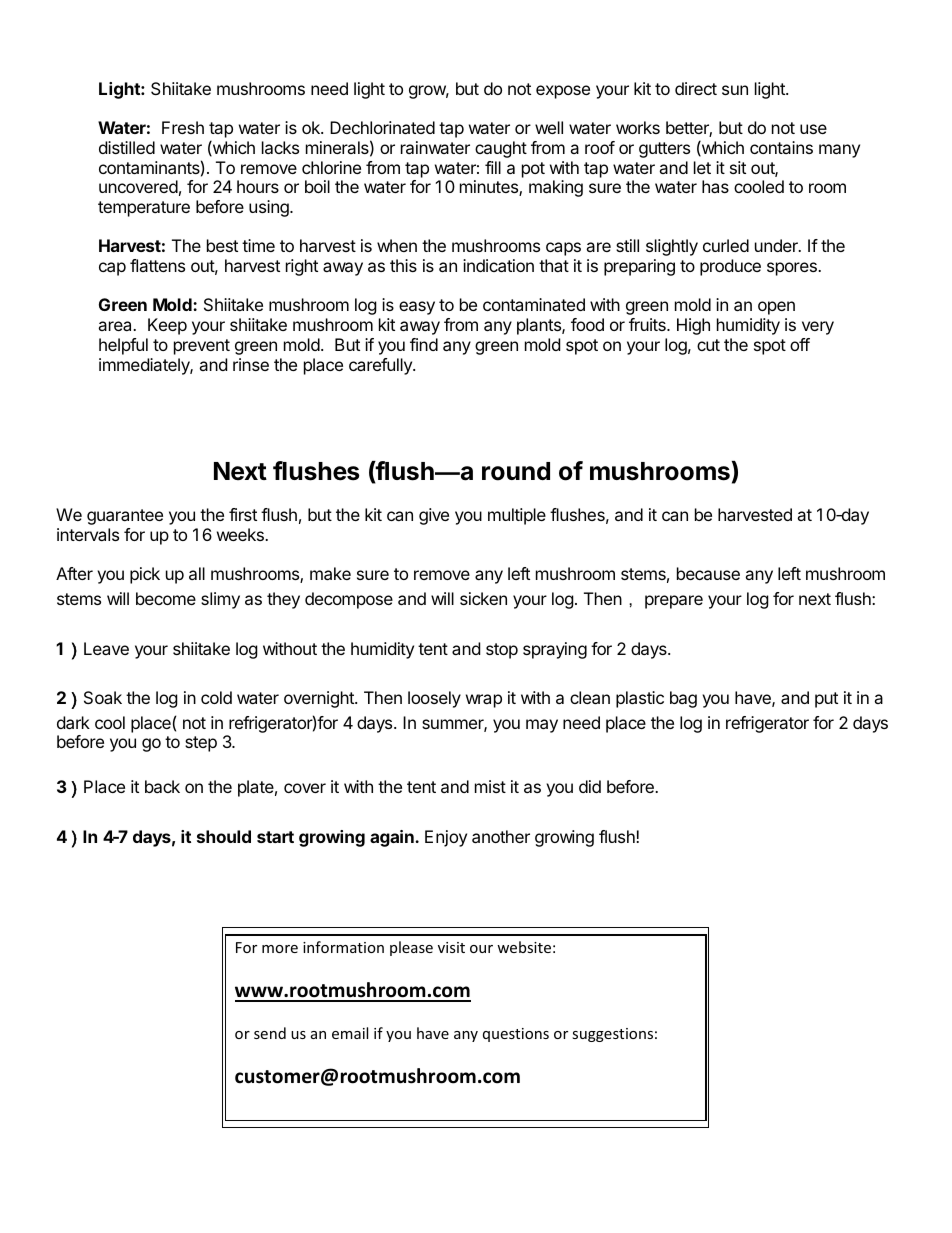 The height and width of the screenshot is (1233, 952). I want to click on should, so click(224, 836).
